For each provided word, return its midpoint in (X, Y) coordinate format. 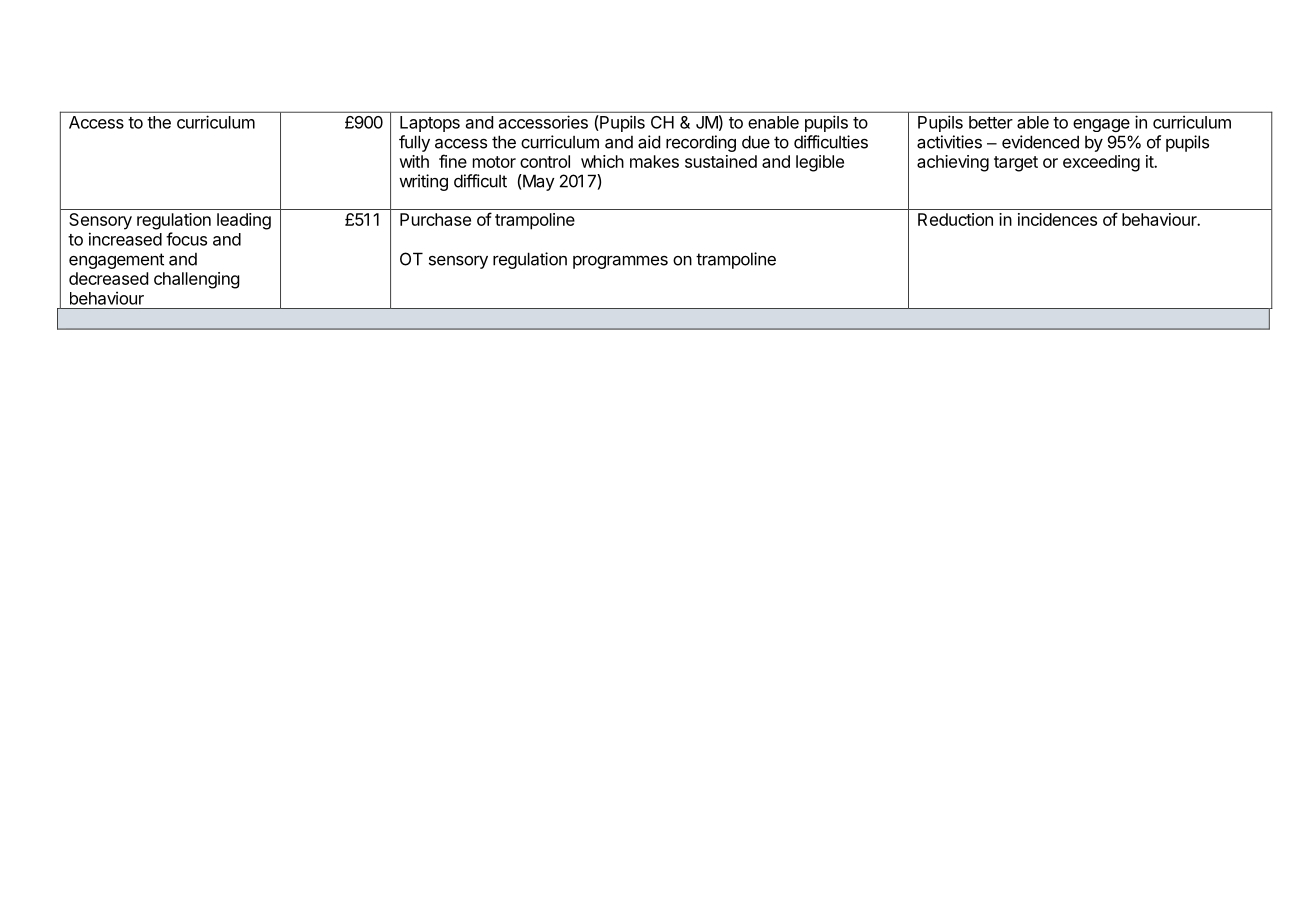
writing (423, 182)
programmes (620, 262)
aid (649, 142)
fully (414, 143)
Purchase (435, 219)
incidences (1057, 219)
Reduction (955, 219)
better (991, 122)
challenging (197, 280)
